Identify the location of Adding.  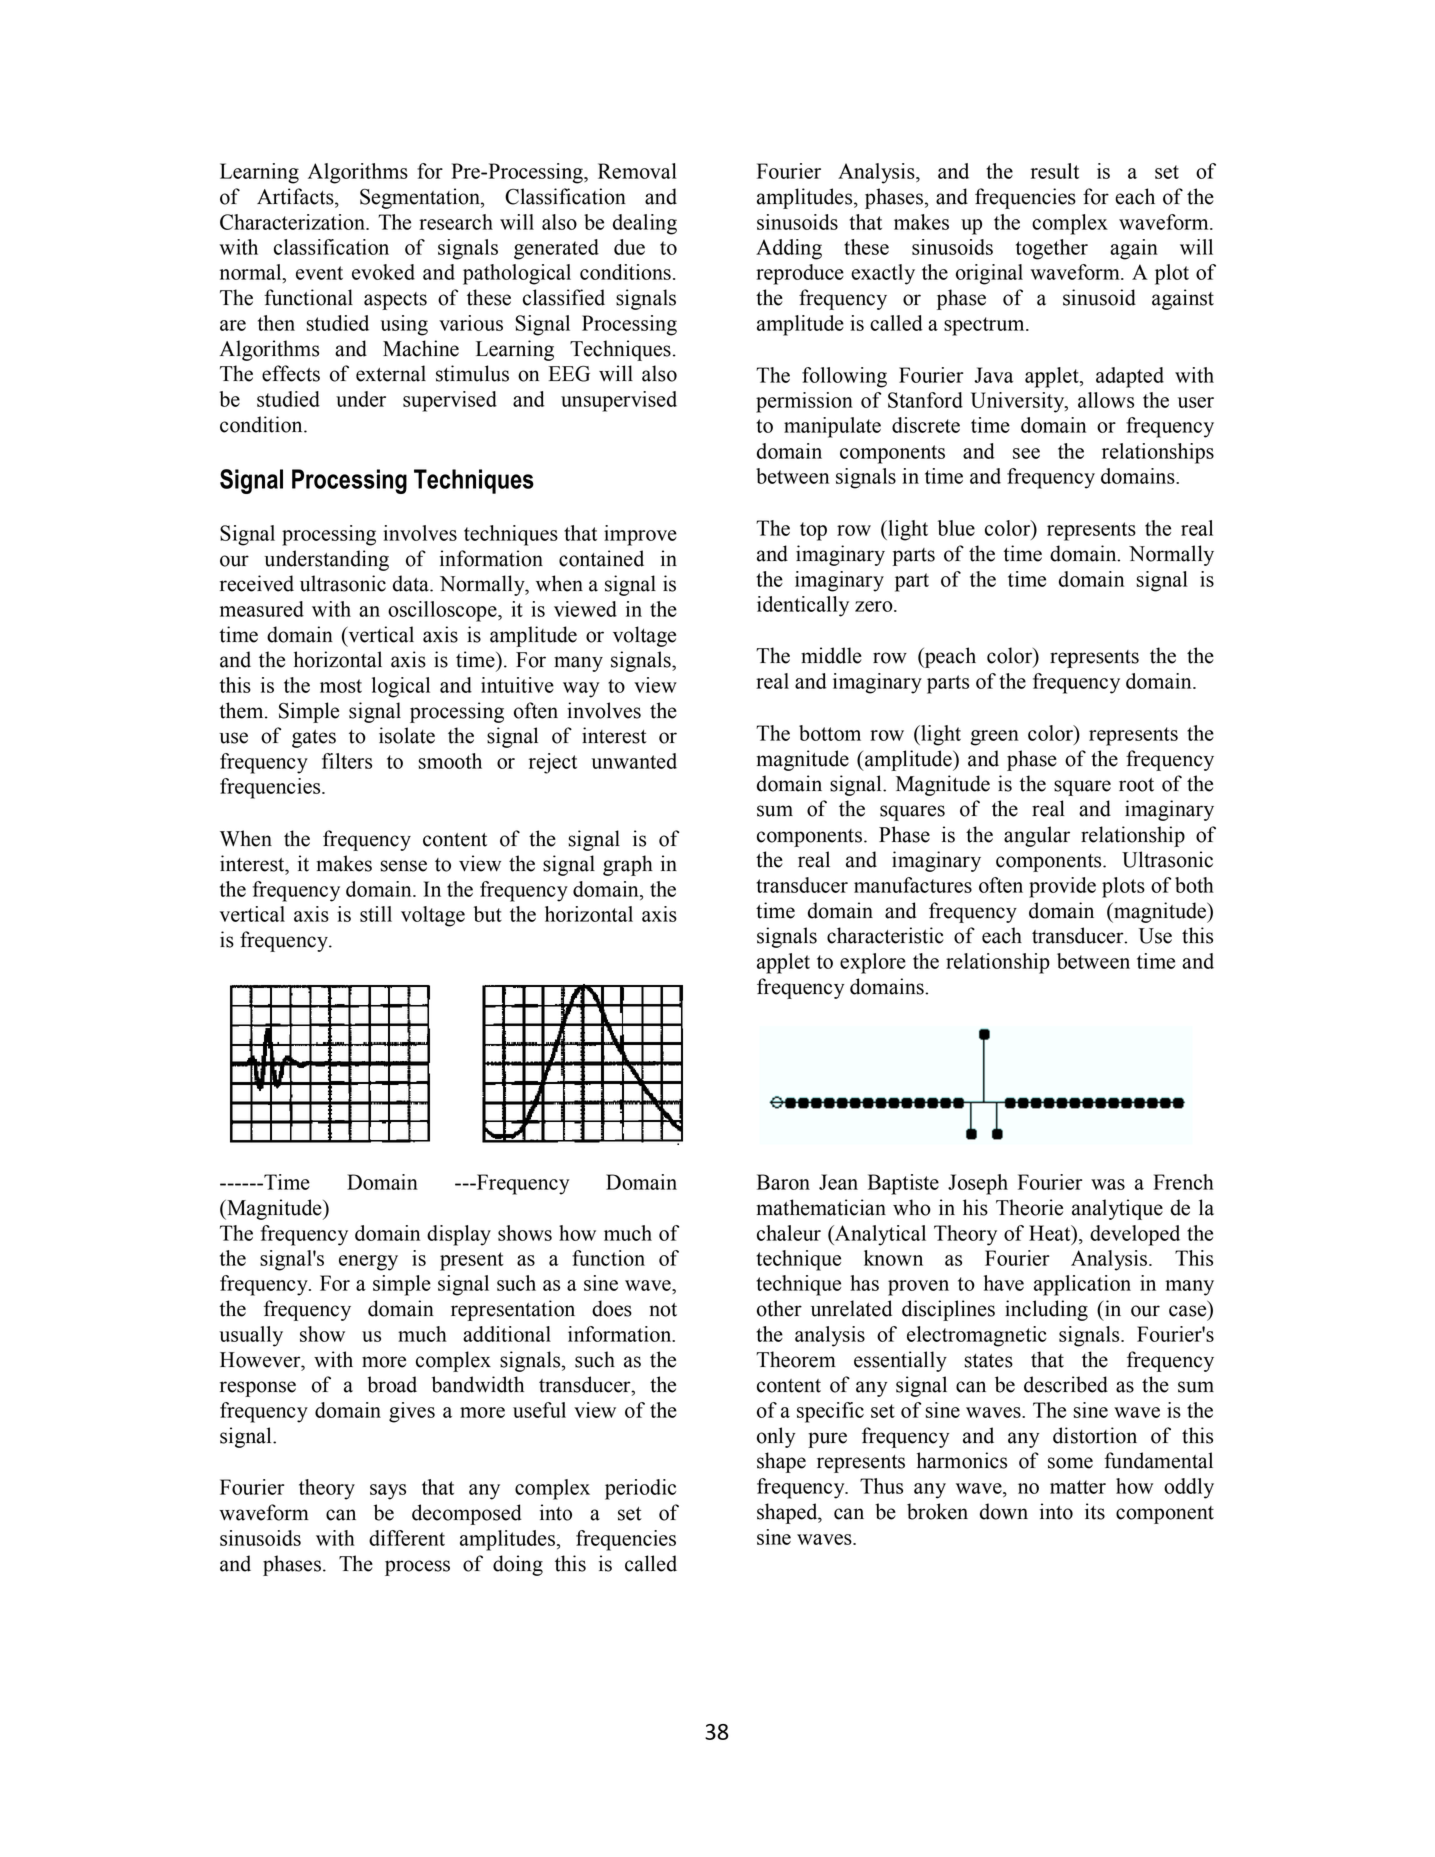
(789, 249).
